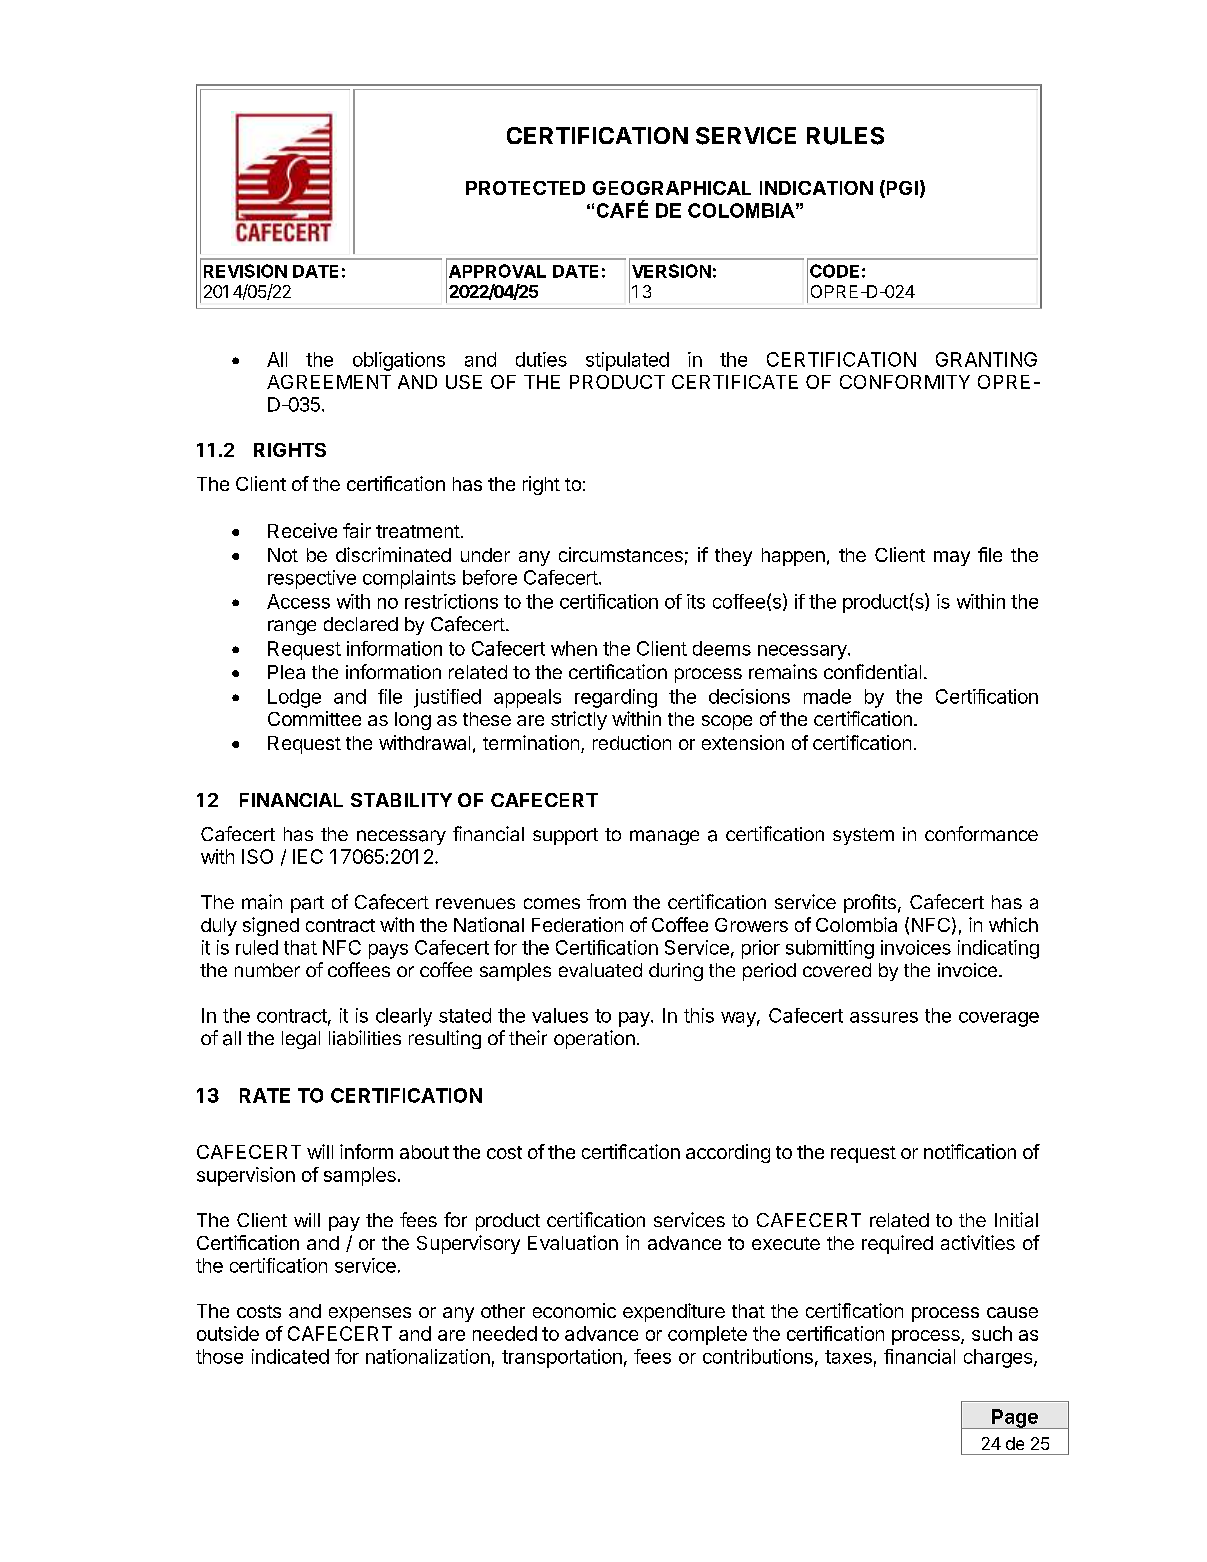 This document has width=1207, height=1562. I want to click on taxes, so click(848, 1357).
